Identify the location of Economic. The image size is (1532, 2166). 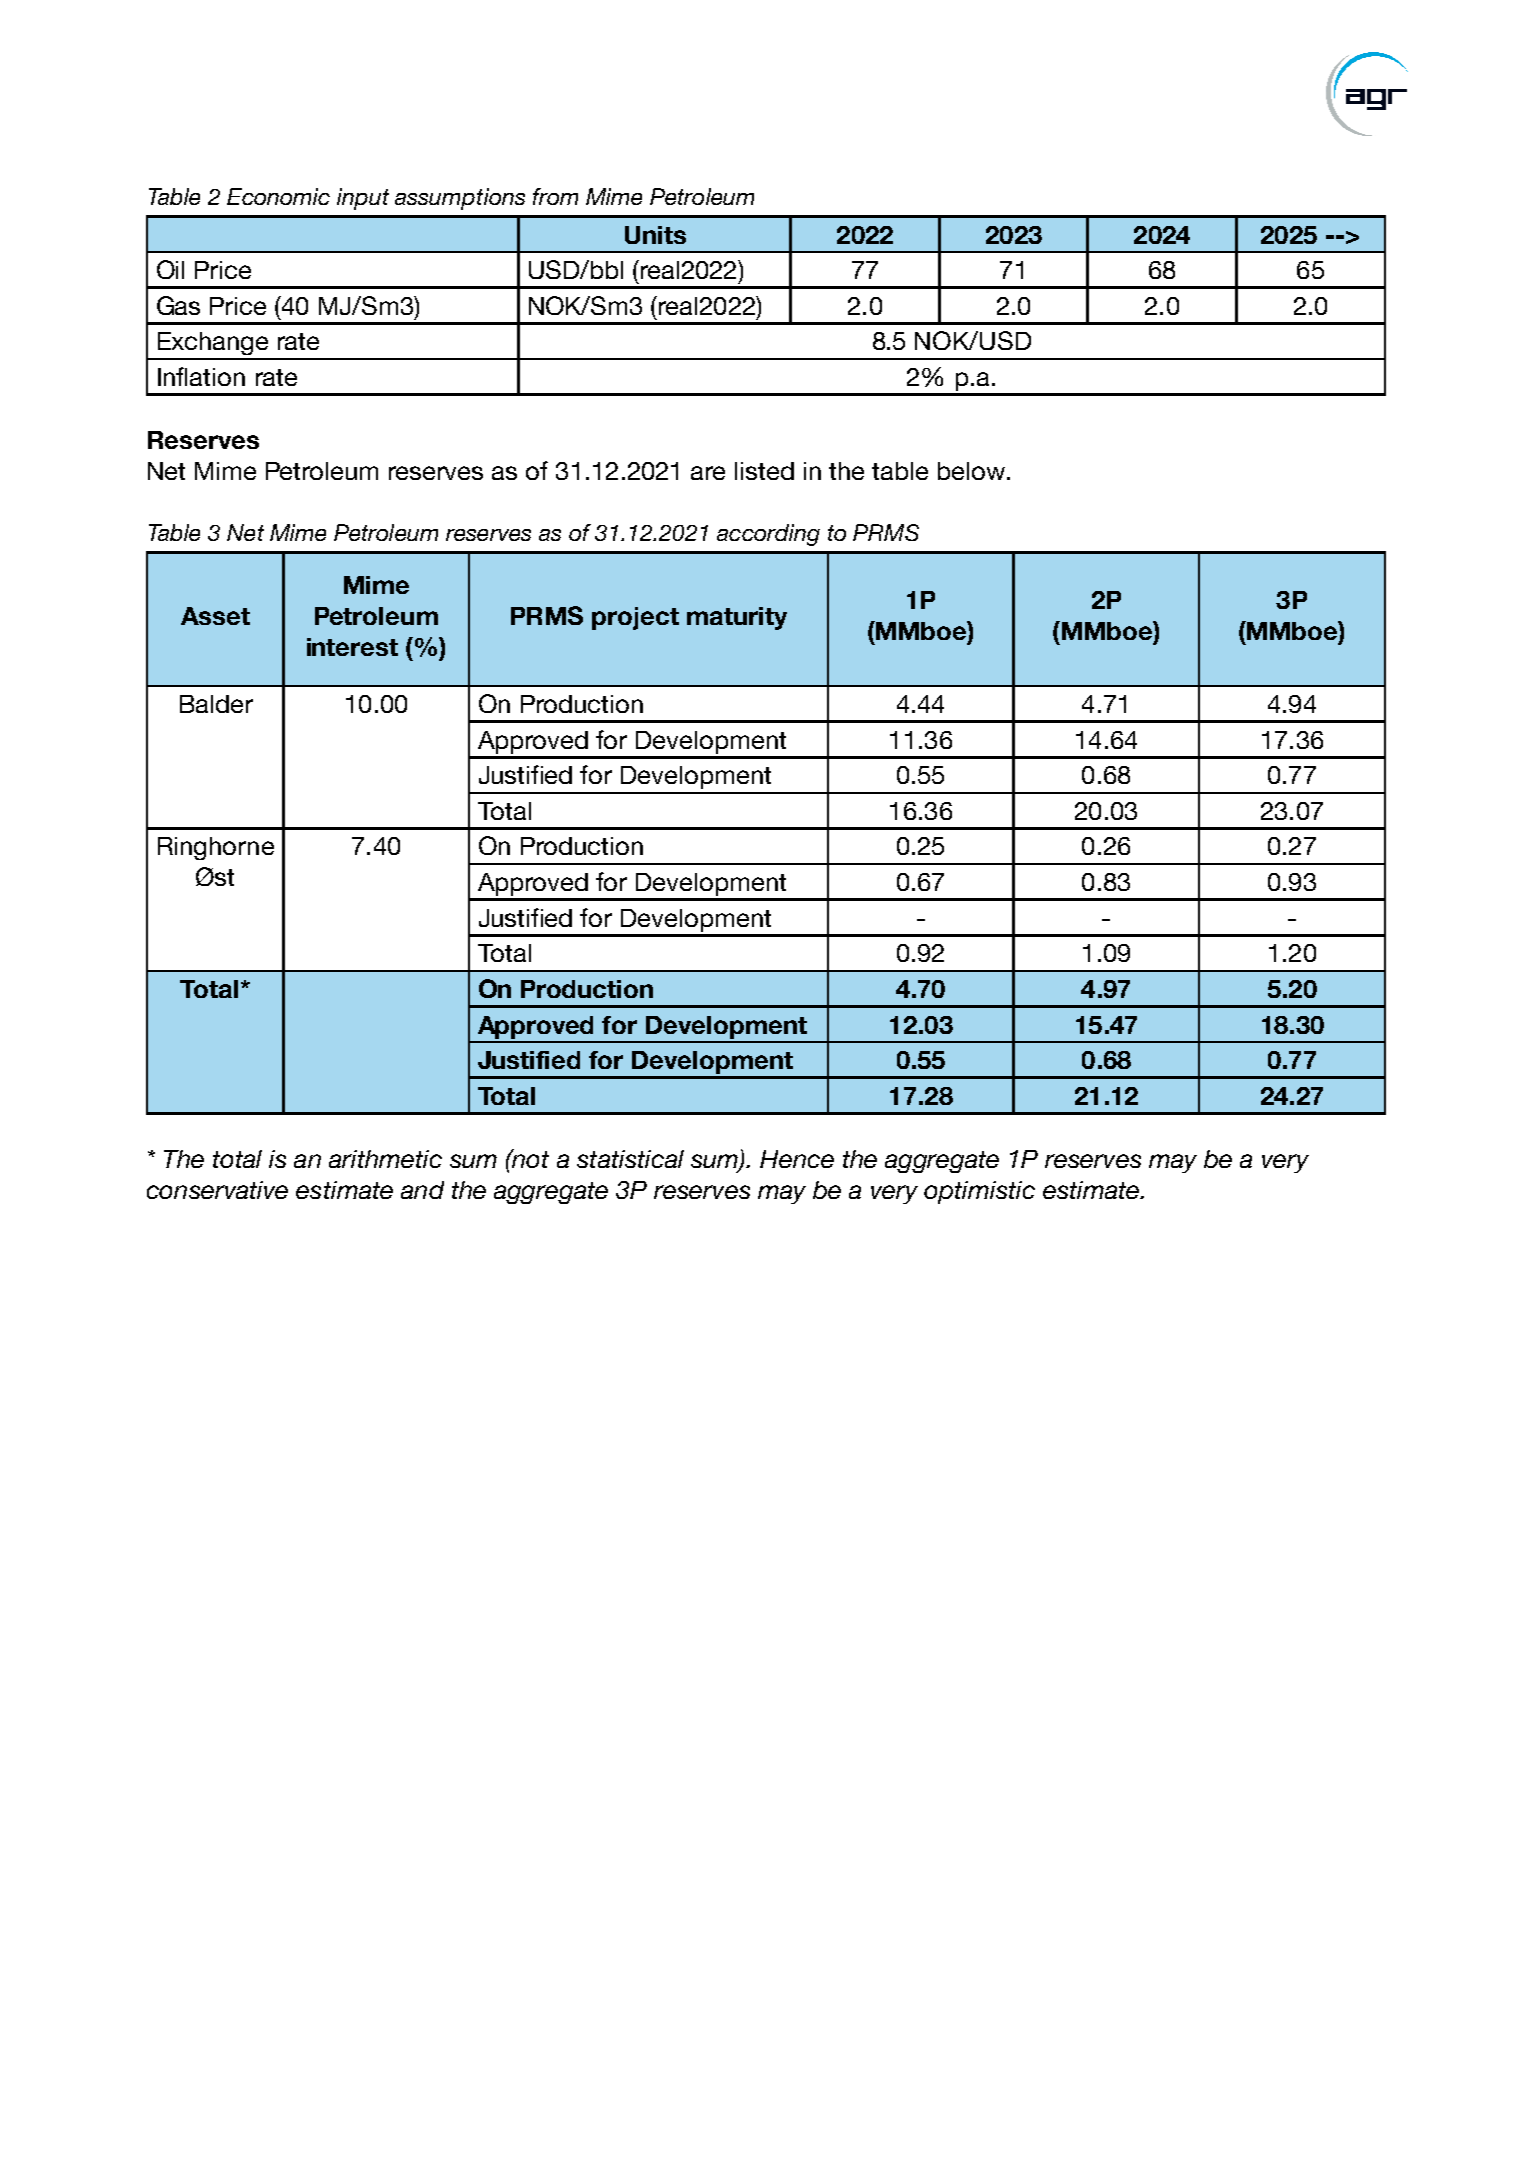
(278, 196).
